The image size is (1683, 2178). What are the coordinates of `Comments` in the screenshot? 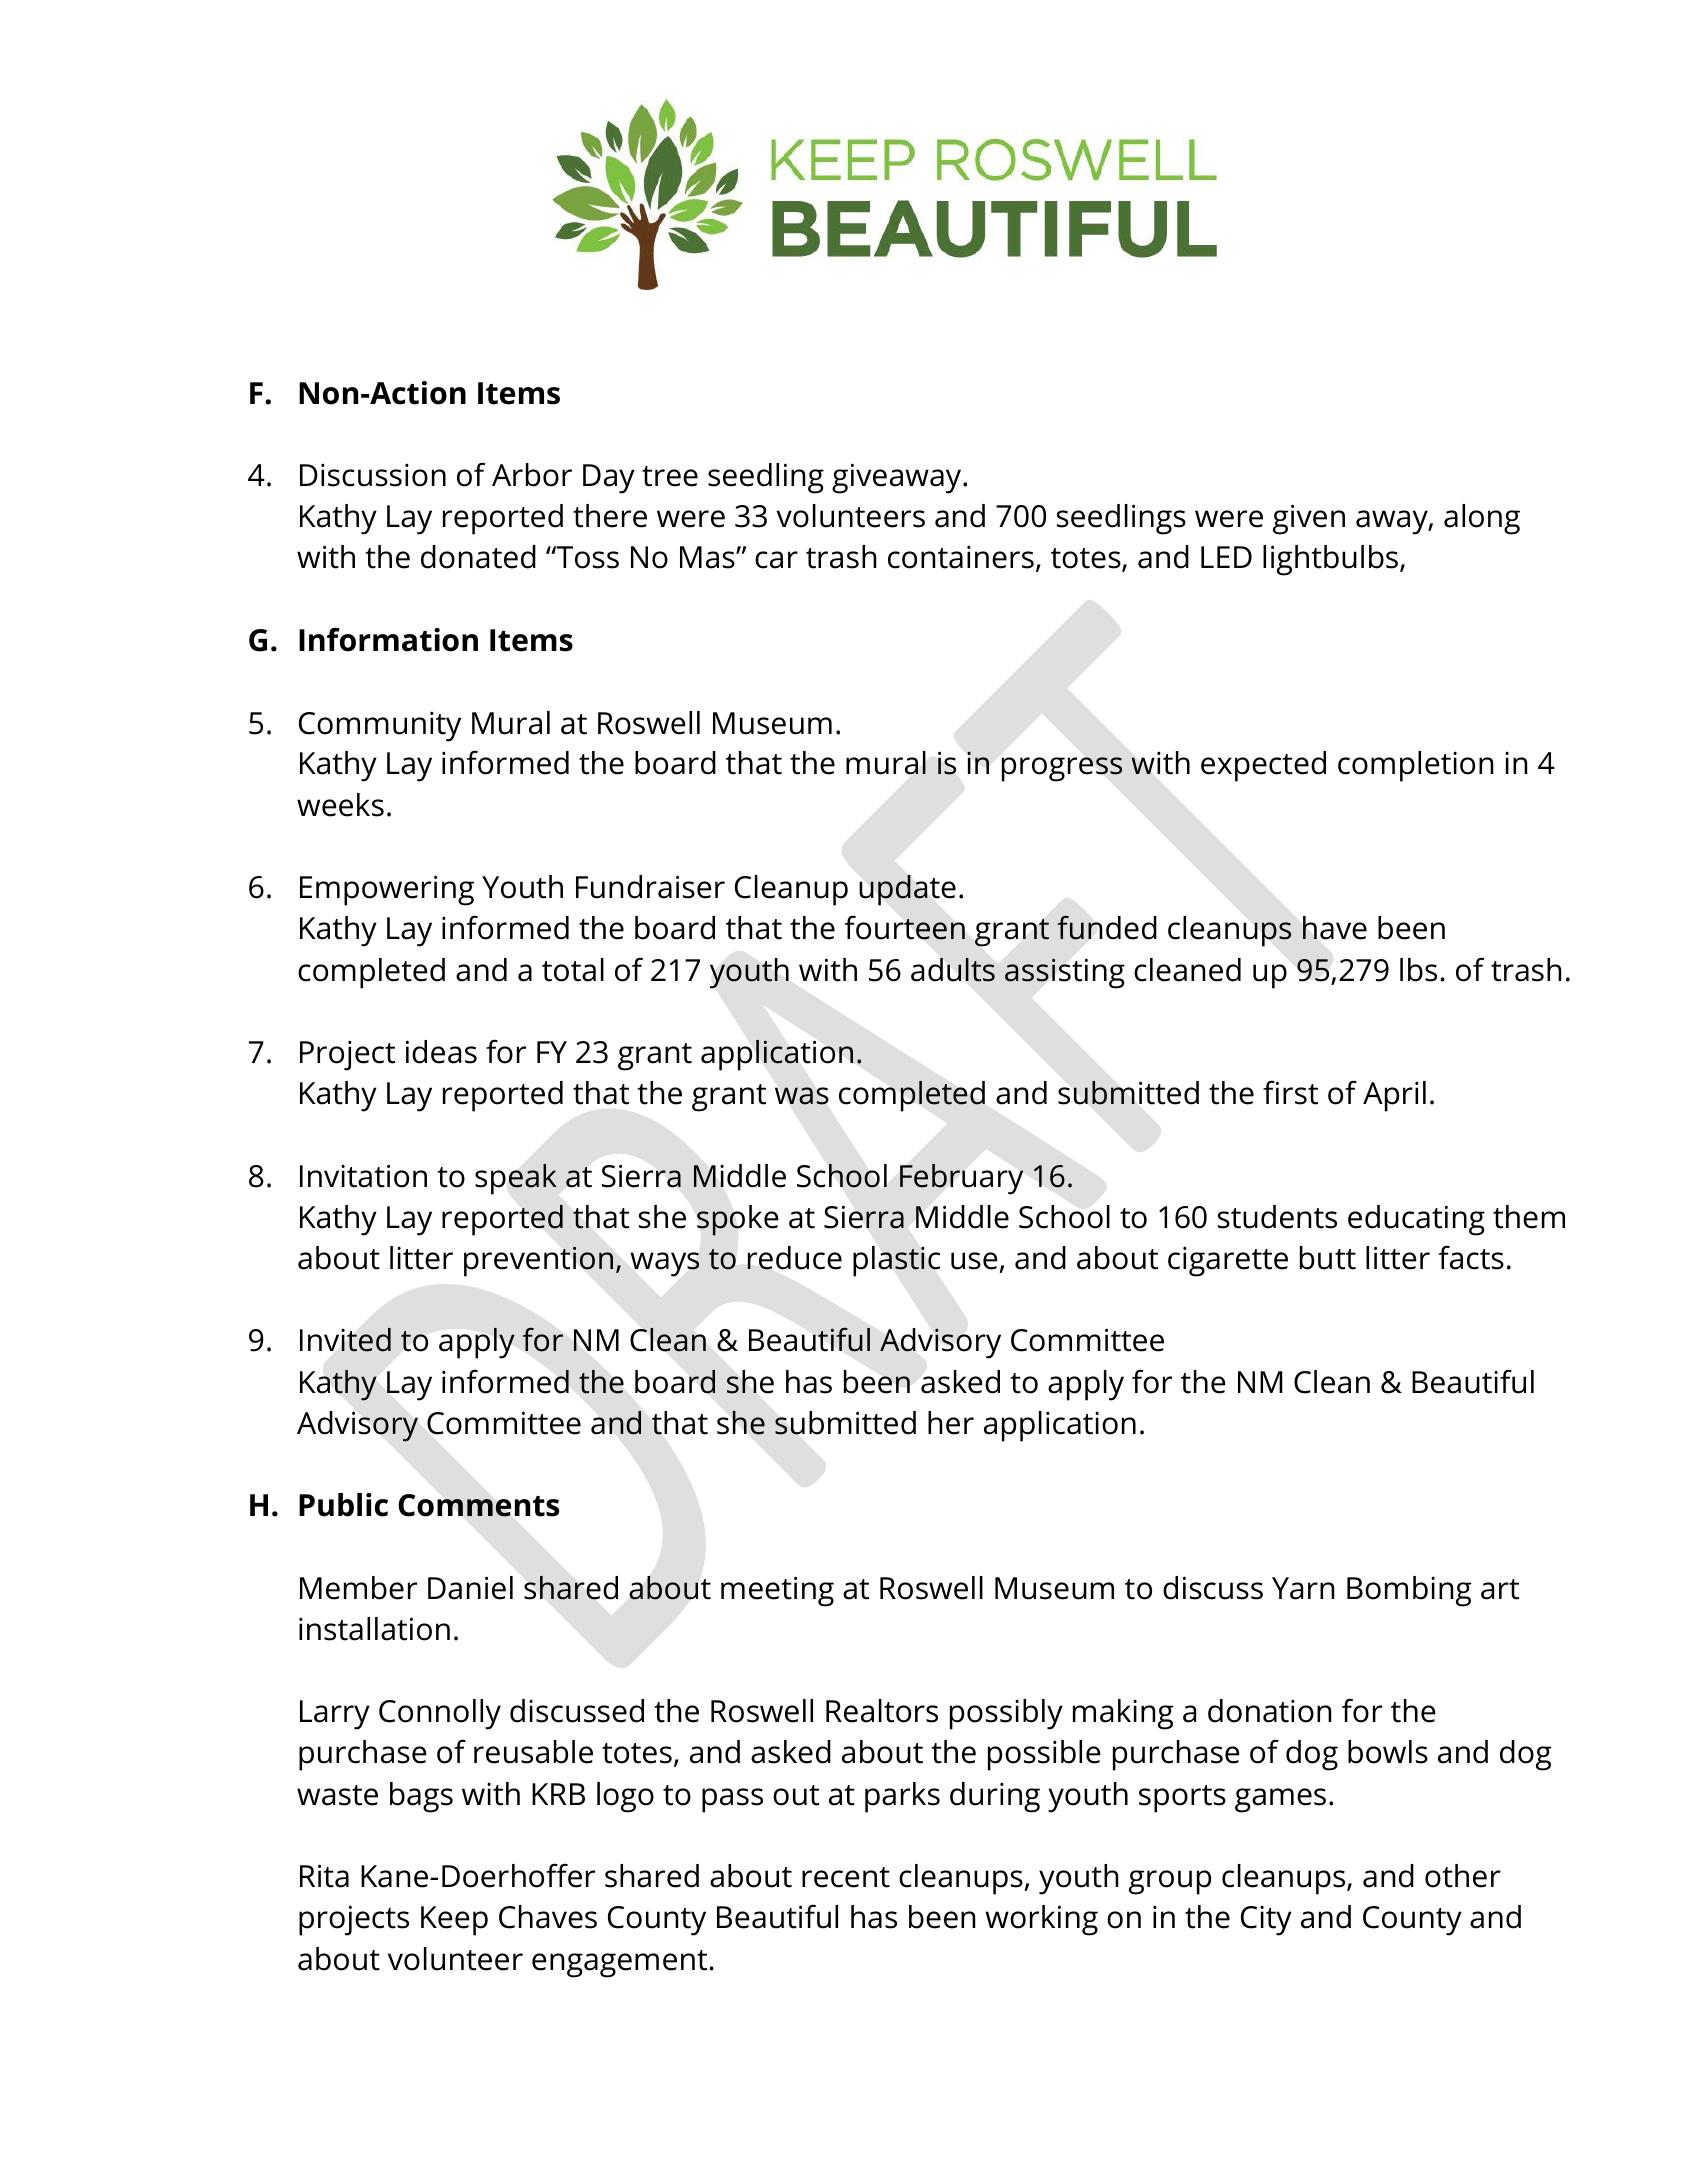 It's located at (478, 1505).
